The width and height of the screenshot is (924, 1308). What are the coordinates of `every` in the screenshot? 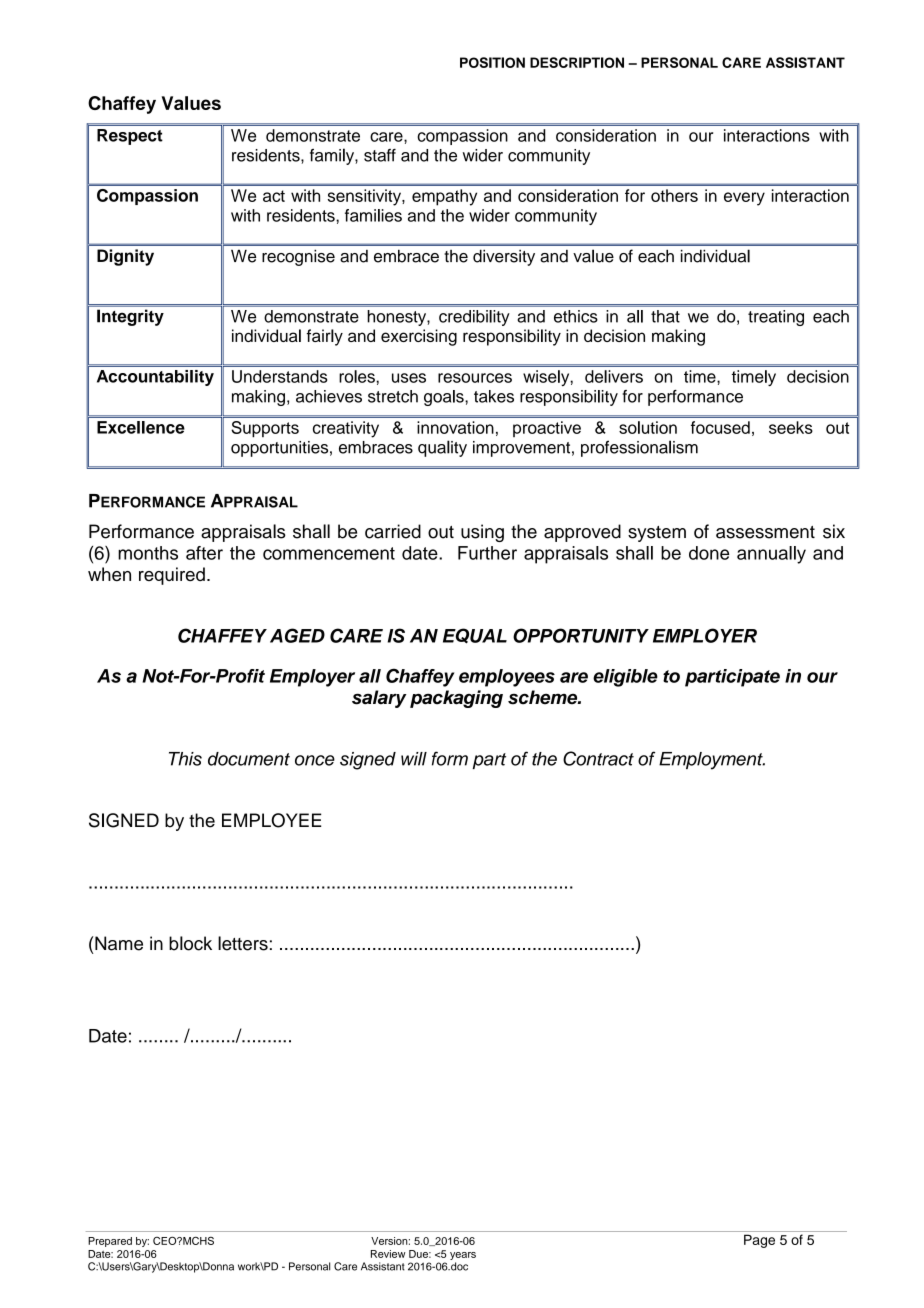 It's located at (744, 199).
